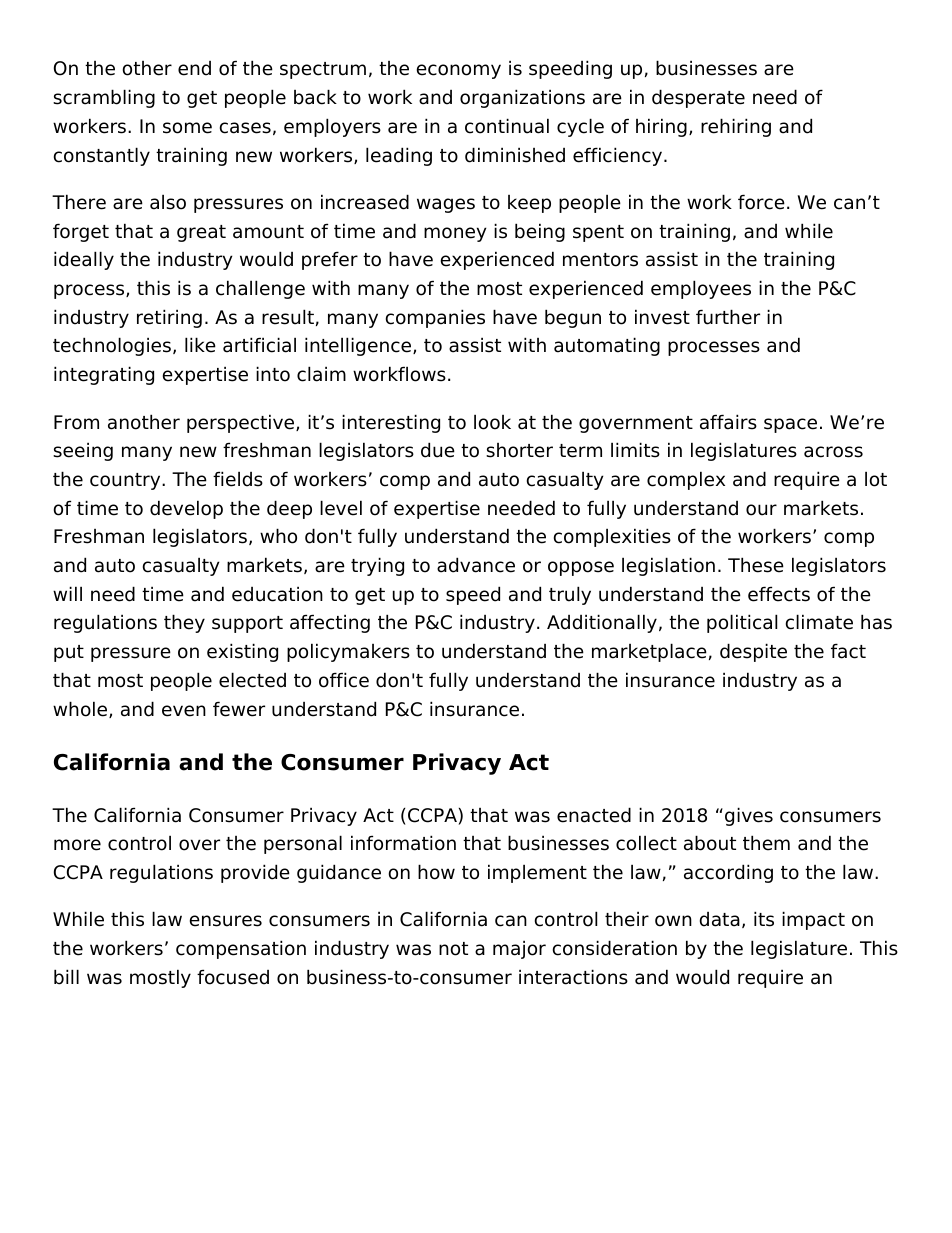  I want to click on develop, so click(186, 509).
